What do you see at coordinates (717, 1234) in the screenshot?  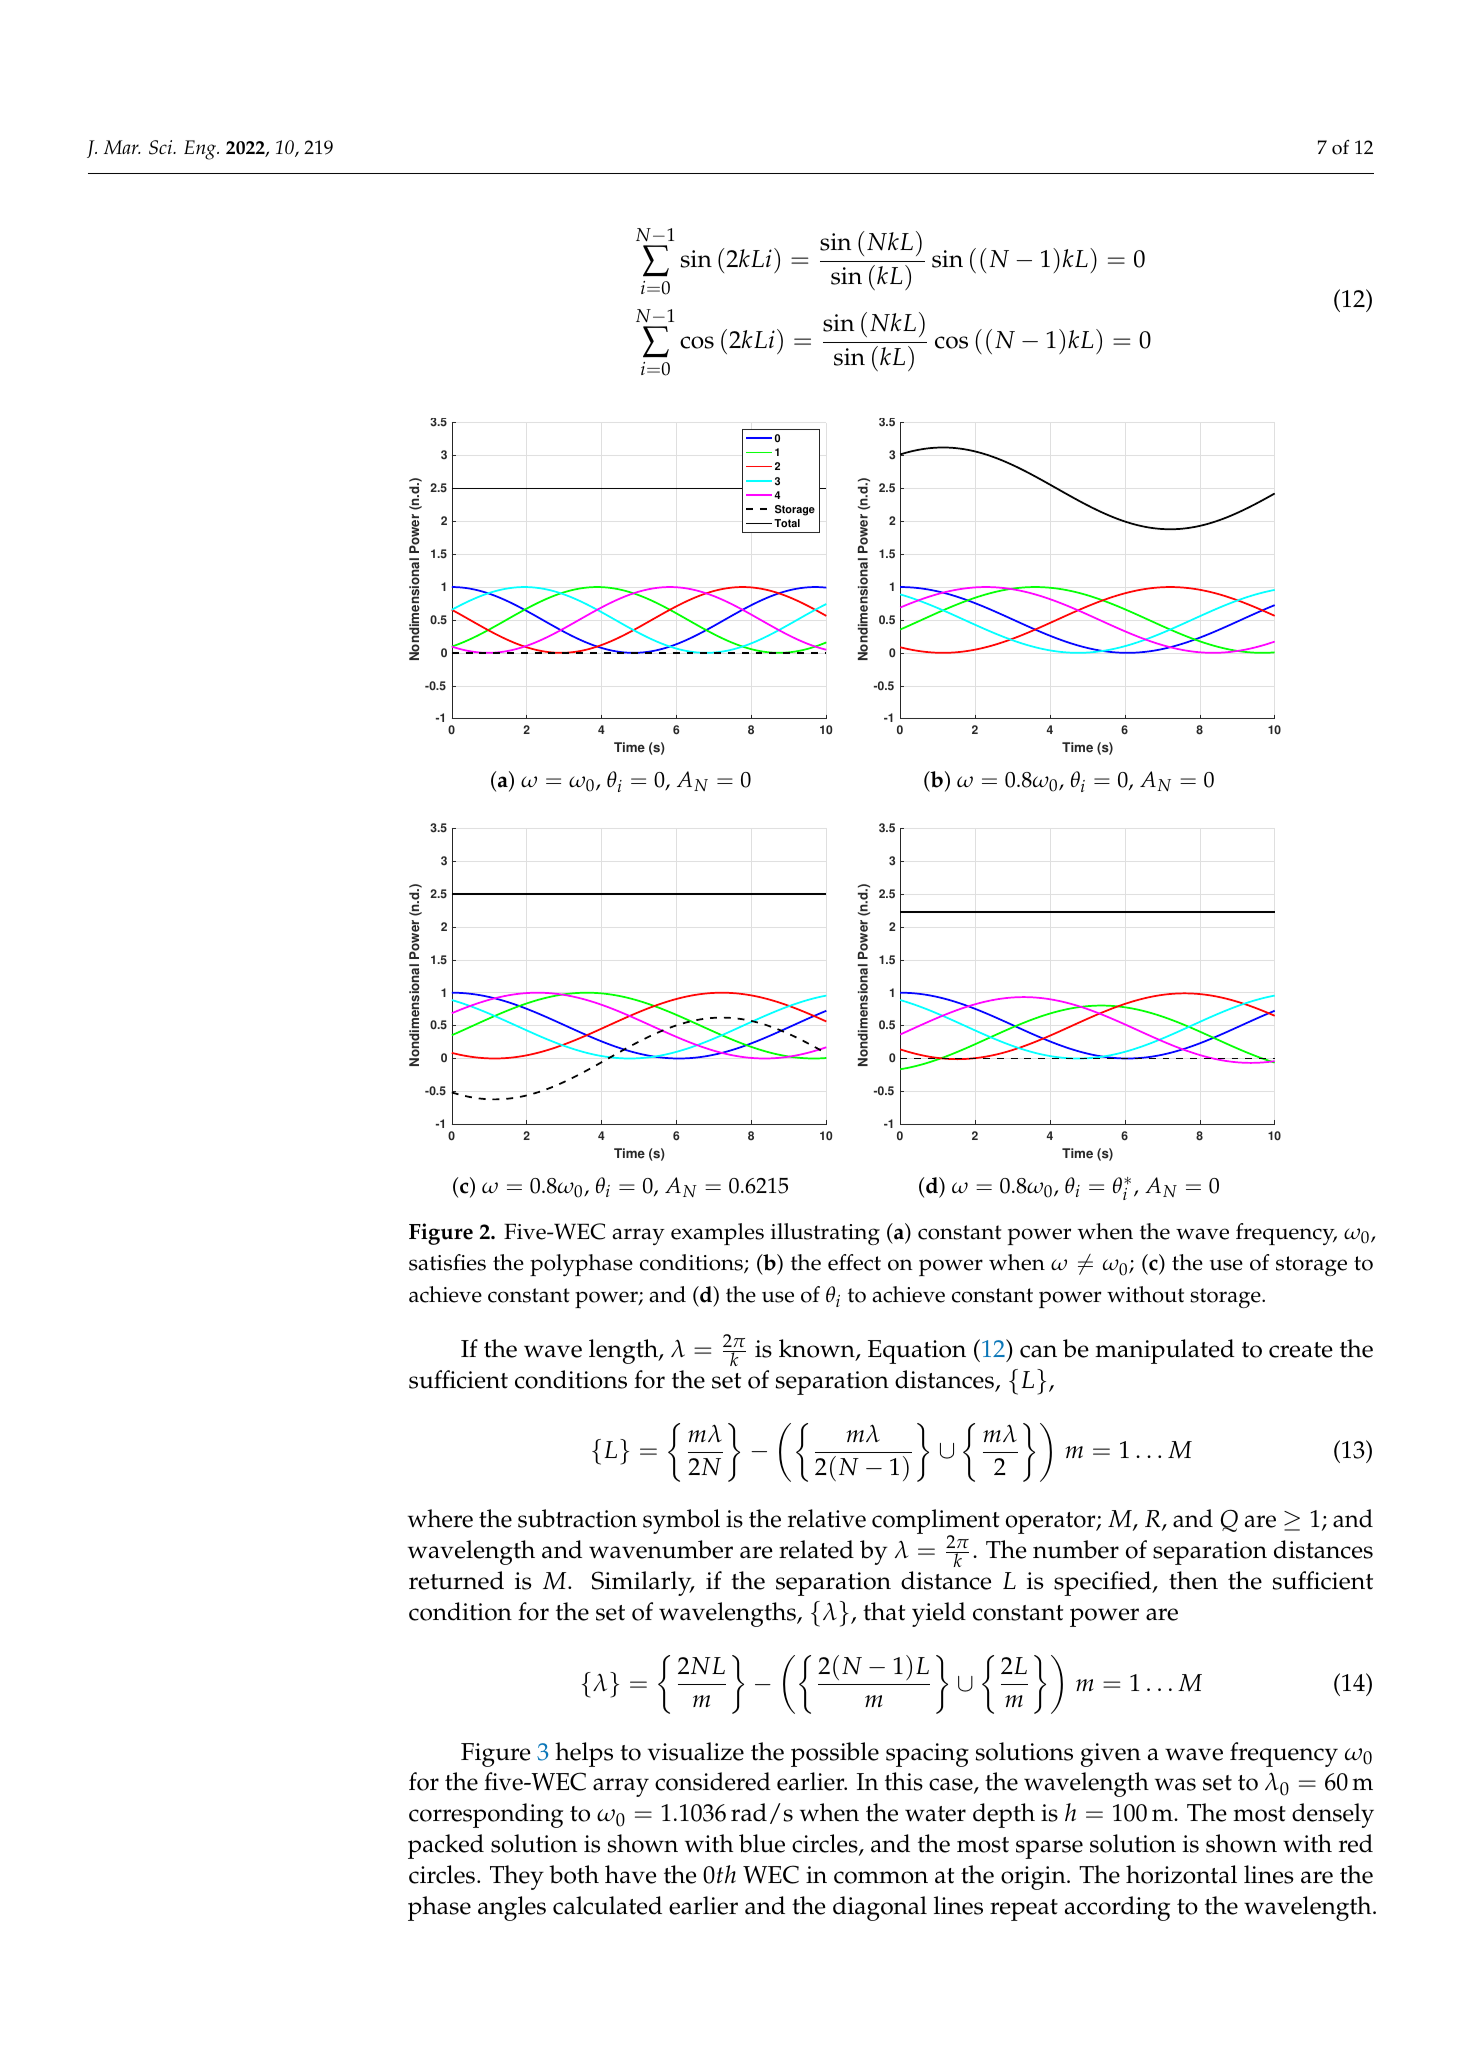 I see `examples` at bounding box center [717, 1234].
